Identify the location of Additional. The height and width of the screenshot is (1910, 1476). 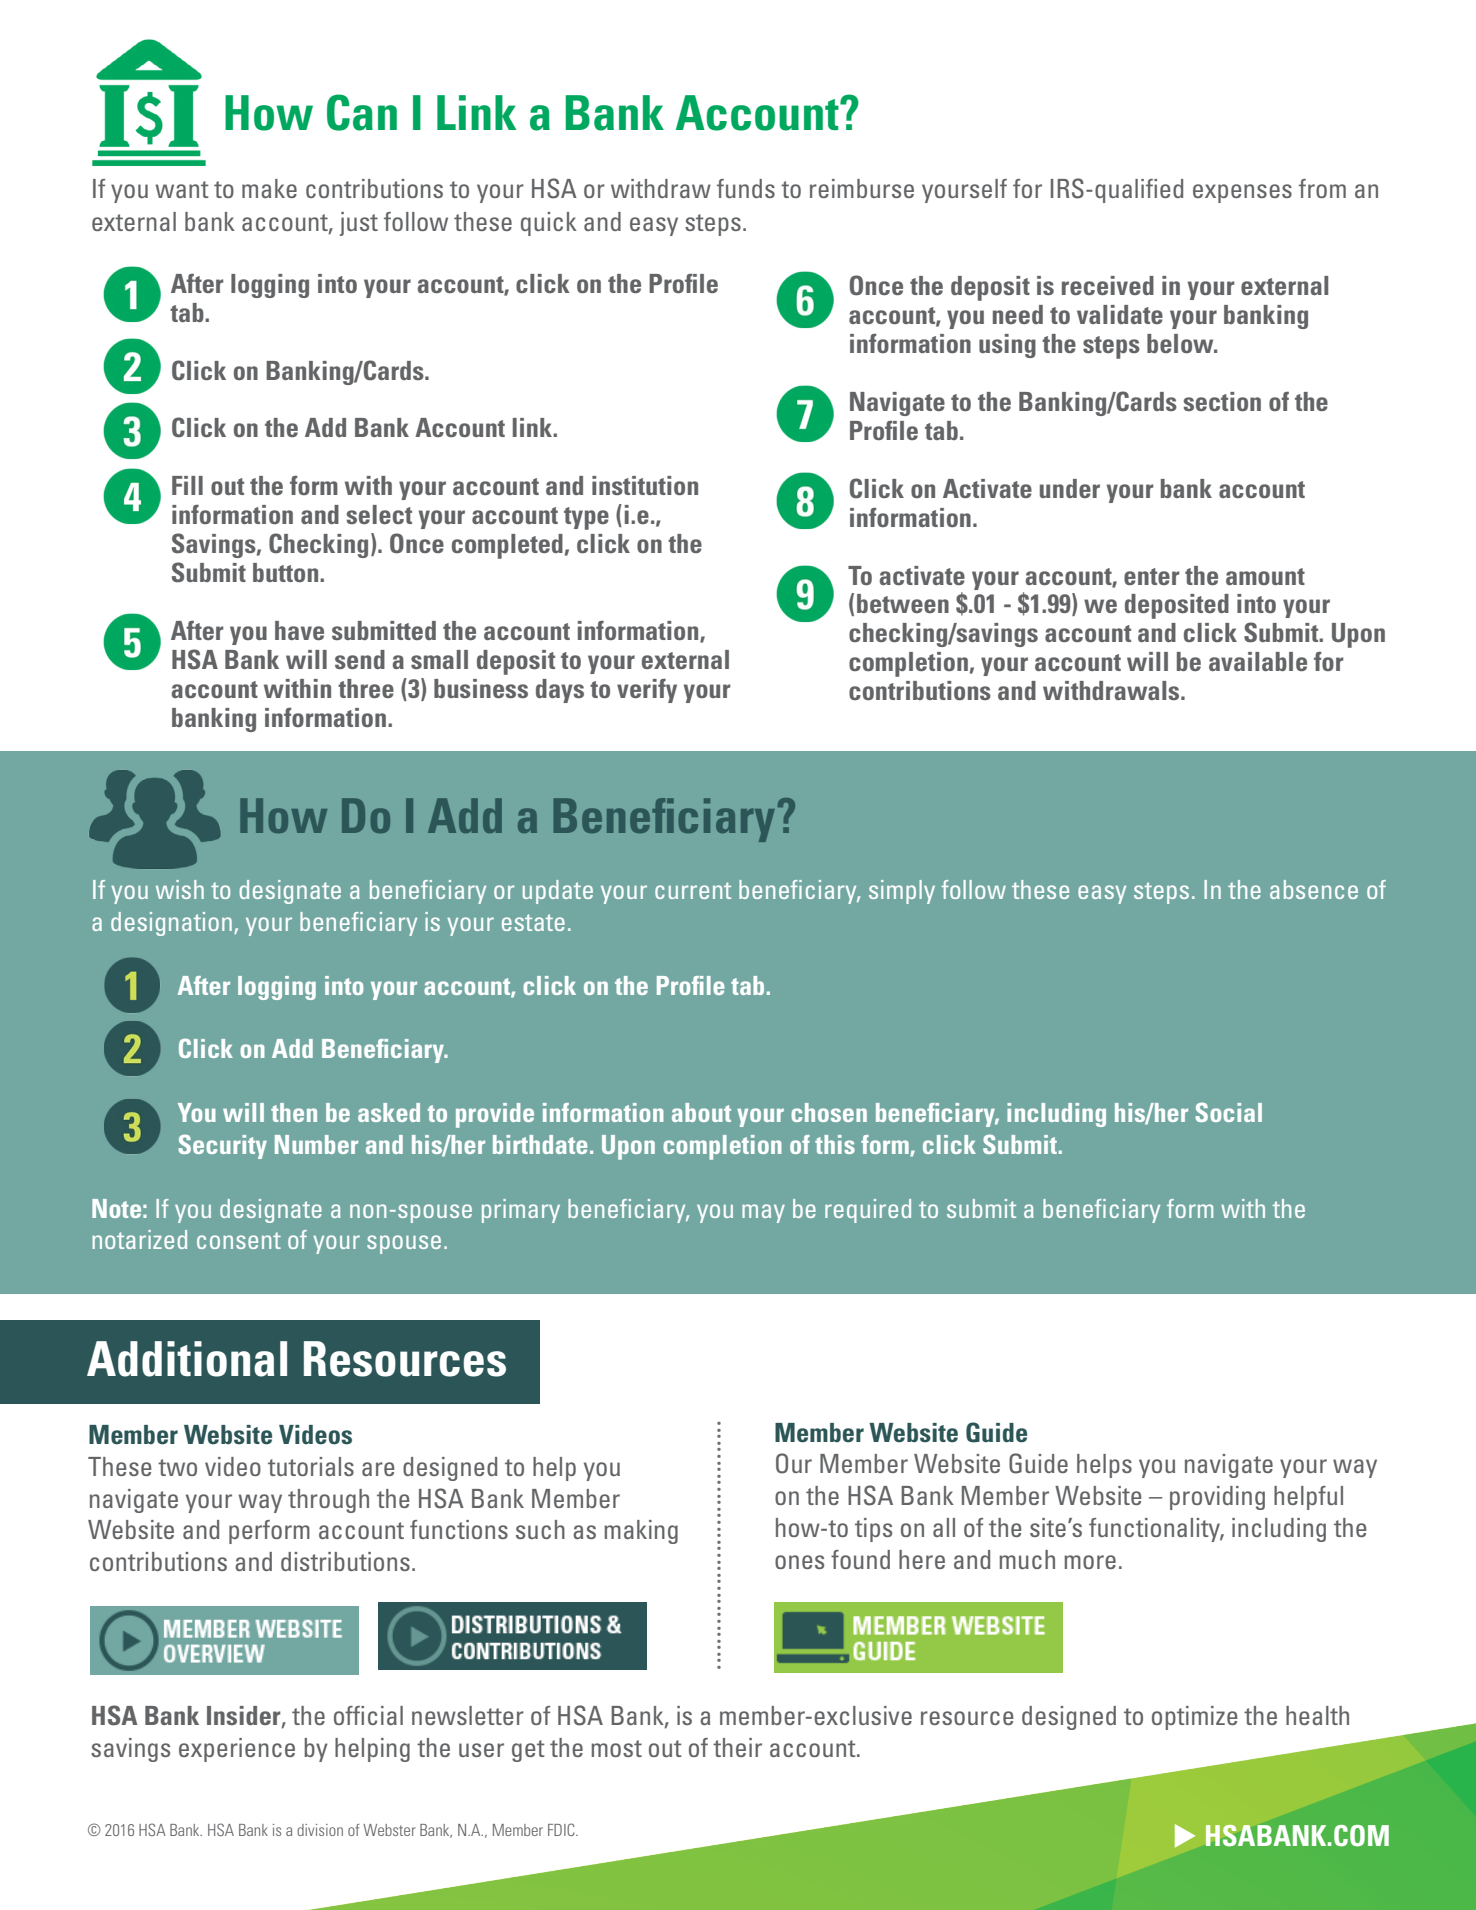
(187, 1359).
